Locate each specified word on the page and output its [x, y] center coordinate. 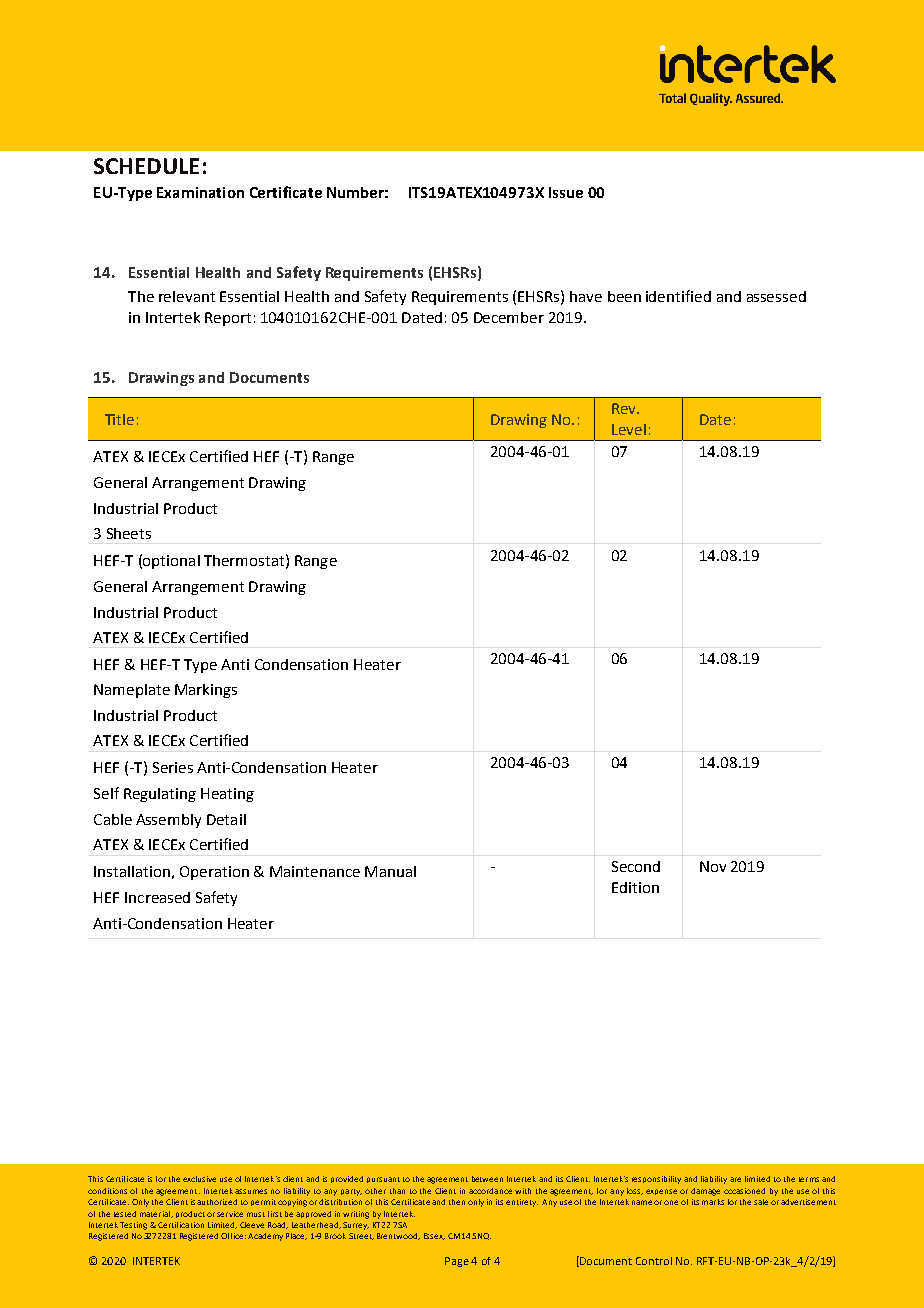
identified [678, 296]
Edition [635, 887]
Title [119, 419]
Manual [390, 871]
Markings [206, 691]
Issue [566, 192]
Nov [713, 866]
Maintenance [315, 871]
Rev [625, 408]
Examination [200, 192]
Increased [157, 897]
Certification [181, 1225]
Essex [434, 1236]
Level [629, 429]
